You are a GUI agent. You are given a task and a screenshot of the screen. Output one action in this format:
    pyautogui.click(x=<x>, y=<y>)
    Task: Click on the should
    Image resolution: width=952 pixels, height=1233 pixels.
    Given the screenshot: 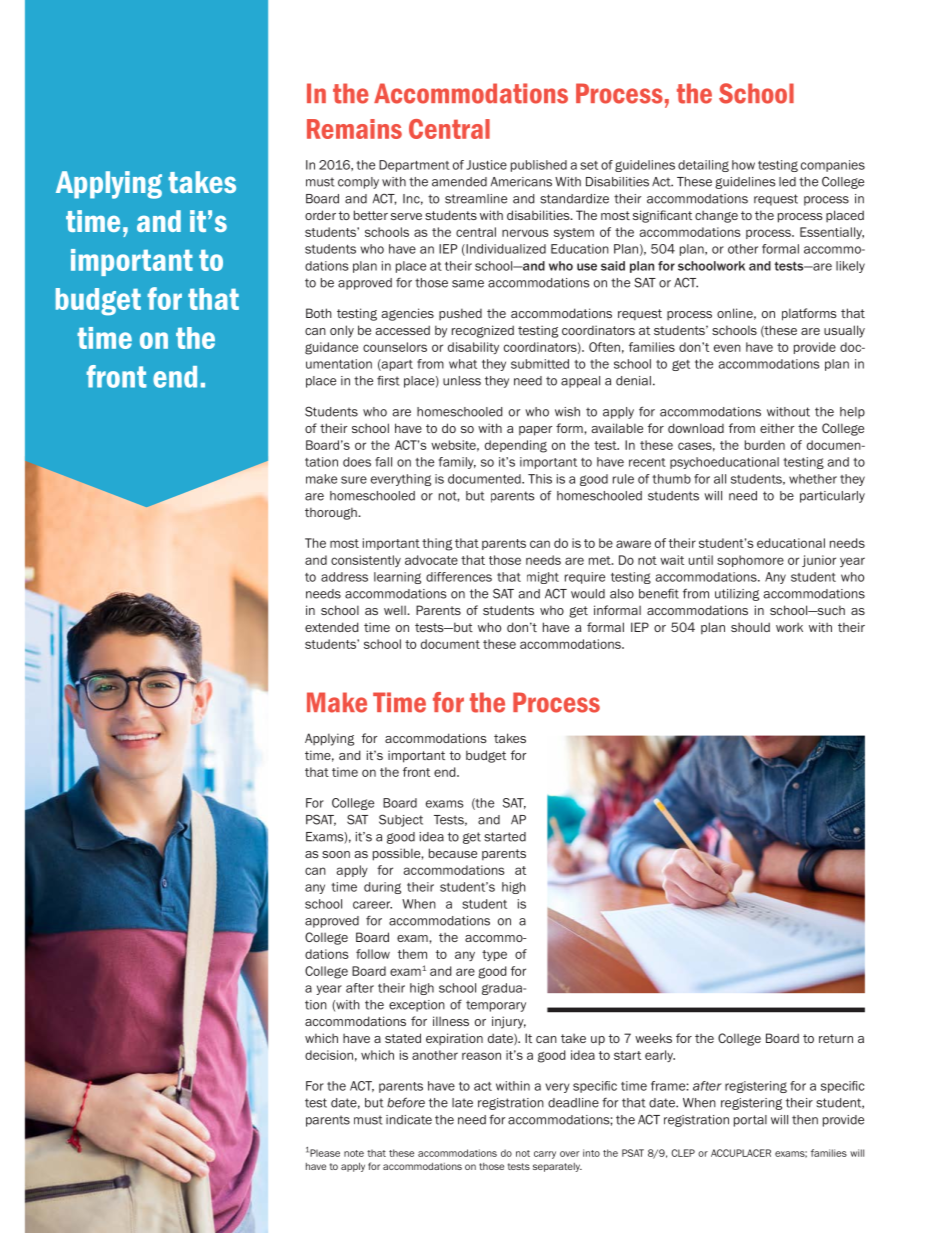 What is the action you would take?
    pyautogui.click(x=750, y=627)
